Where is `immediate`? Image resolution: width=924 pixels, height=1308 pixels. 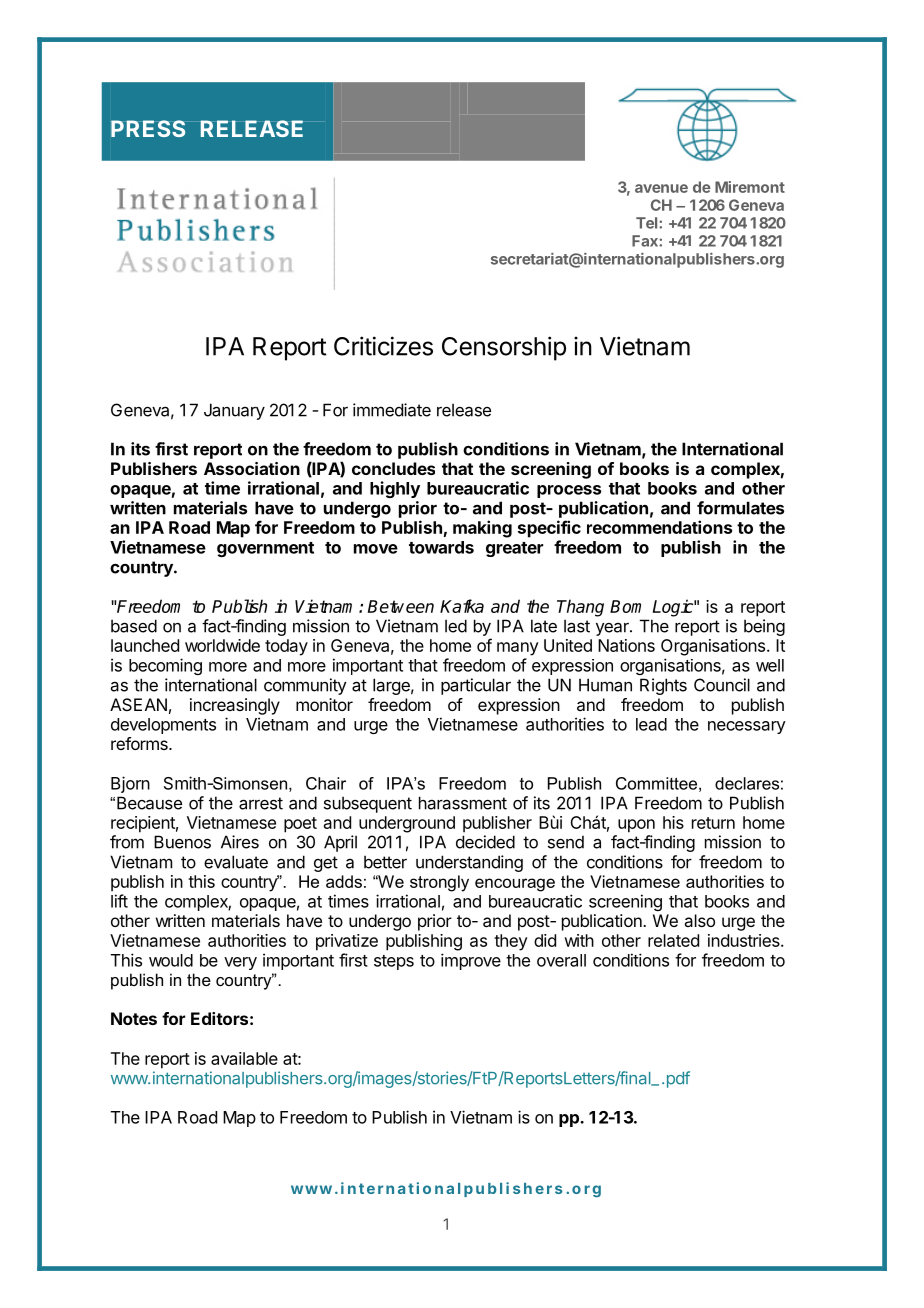 immediate is located at coordinates (392, 410).
